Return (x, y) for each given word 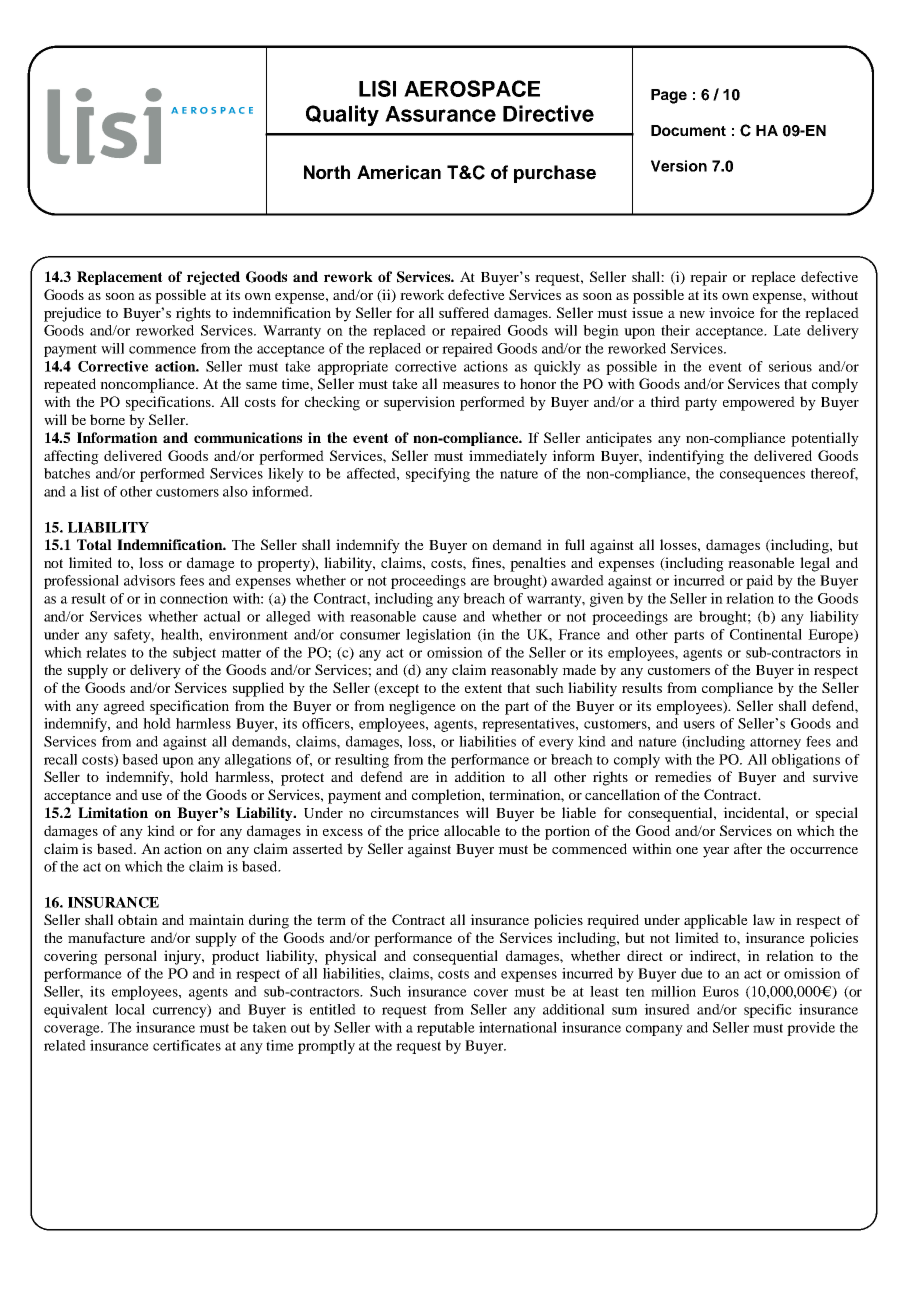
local (130, 1009)
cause (440, 618)
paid (759, 582)
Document (688, 130)
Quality (342, 115)
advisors (149, 580)
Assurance (440, 114)
